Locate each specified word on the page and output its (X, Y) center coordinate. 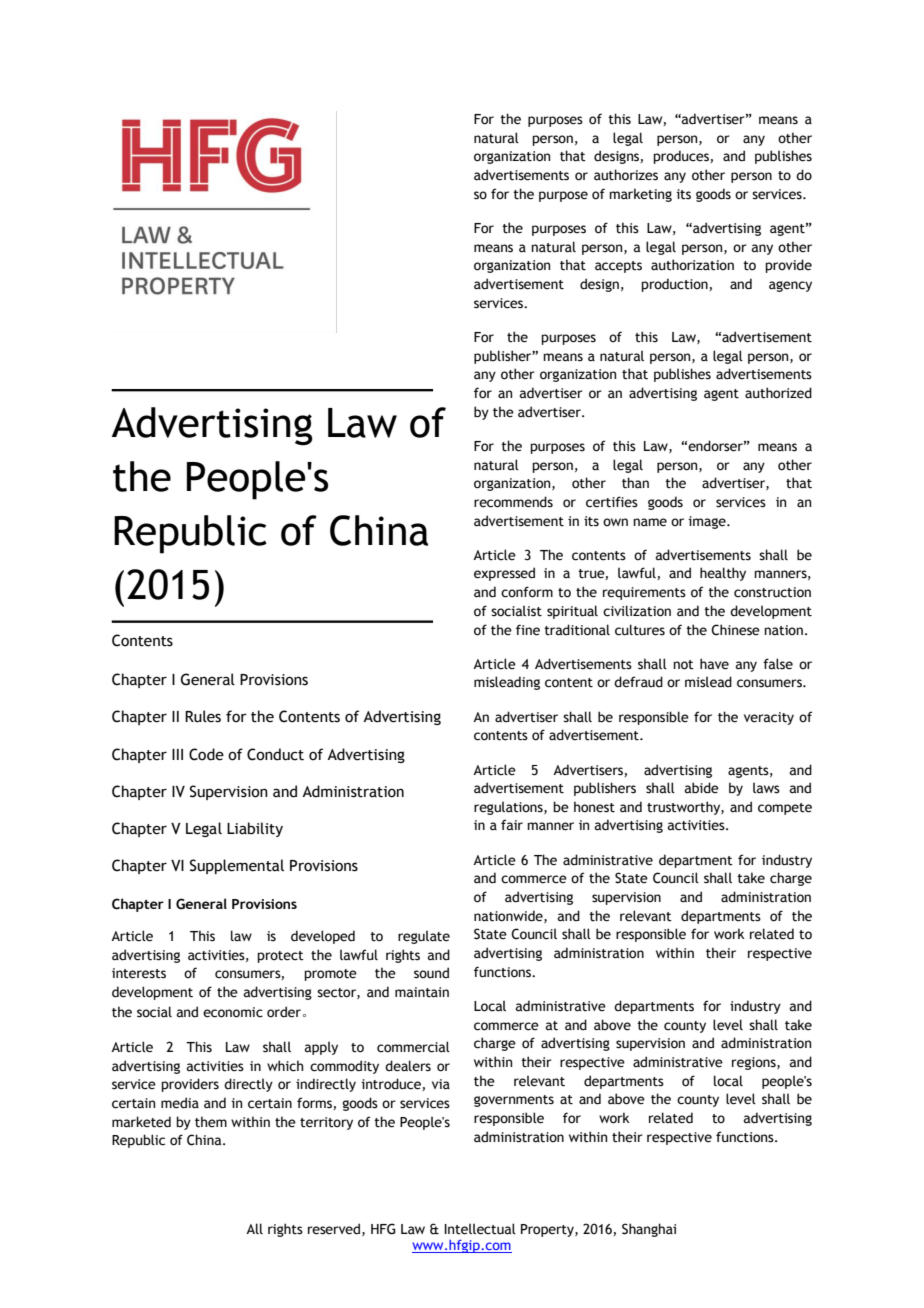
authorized (778, 393)
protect (280, 957)
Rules (203, 716)
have (714, 664)
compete (785, 809)
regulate (424, 937)
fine (528, 630)
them (211, 1122)
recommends (513, 502)
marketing (640, 195)
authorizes (626, 175)
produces (682, 157)
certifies (612, 502)
